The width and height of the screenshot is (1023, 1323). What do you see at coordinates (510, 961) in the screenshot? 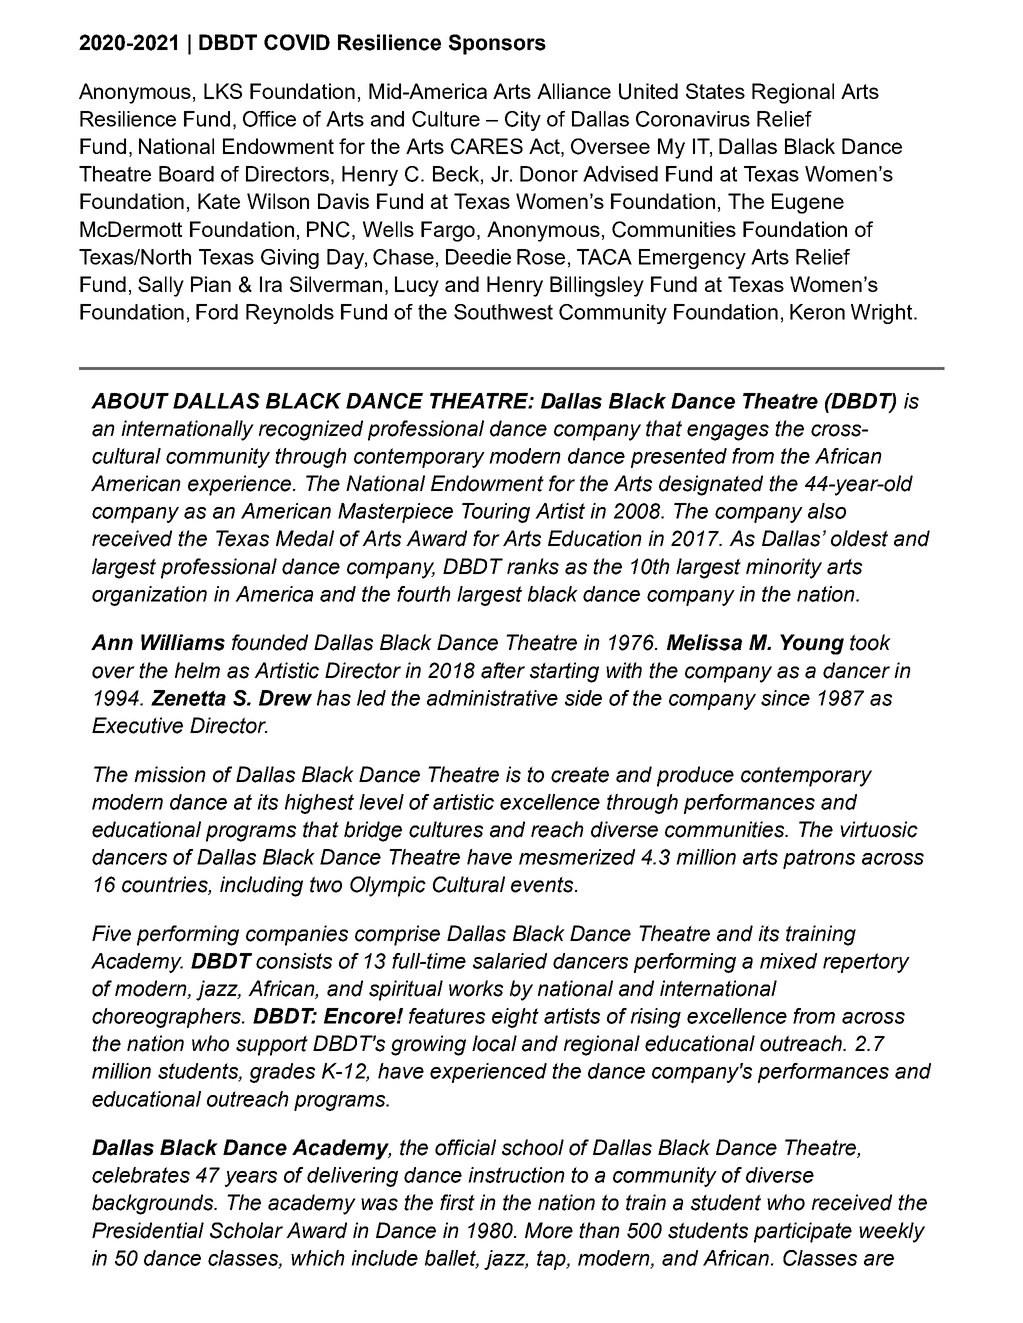
I see `salaried` at bounding box center [510, 961].
